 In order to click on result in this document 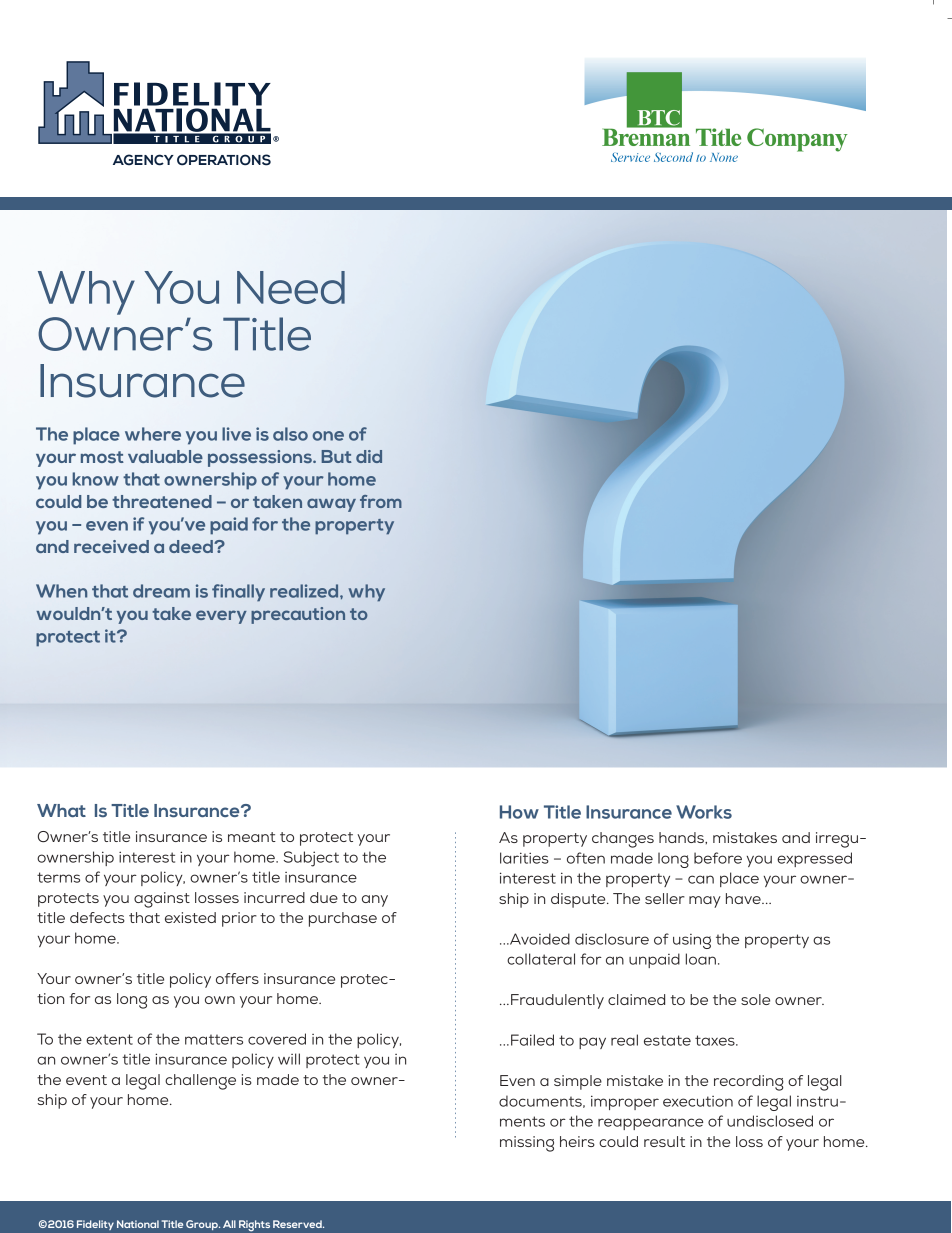, I will do `click(664, 1141)`.
